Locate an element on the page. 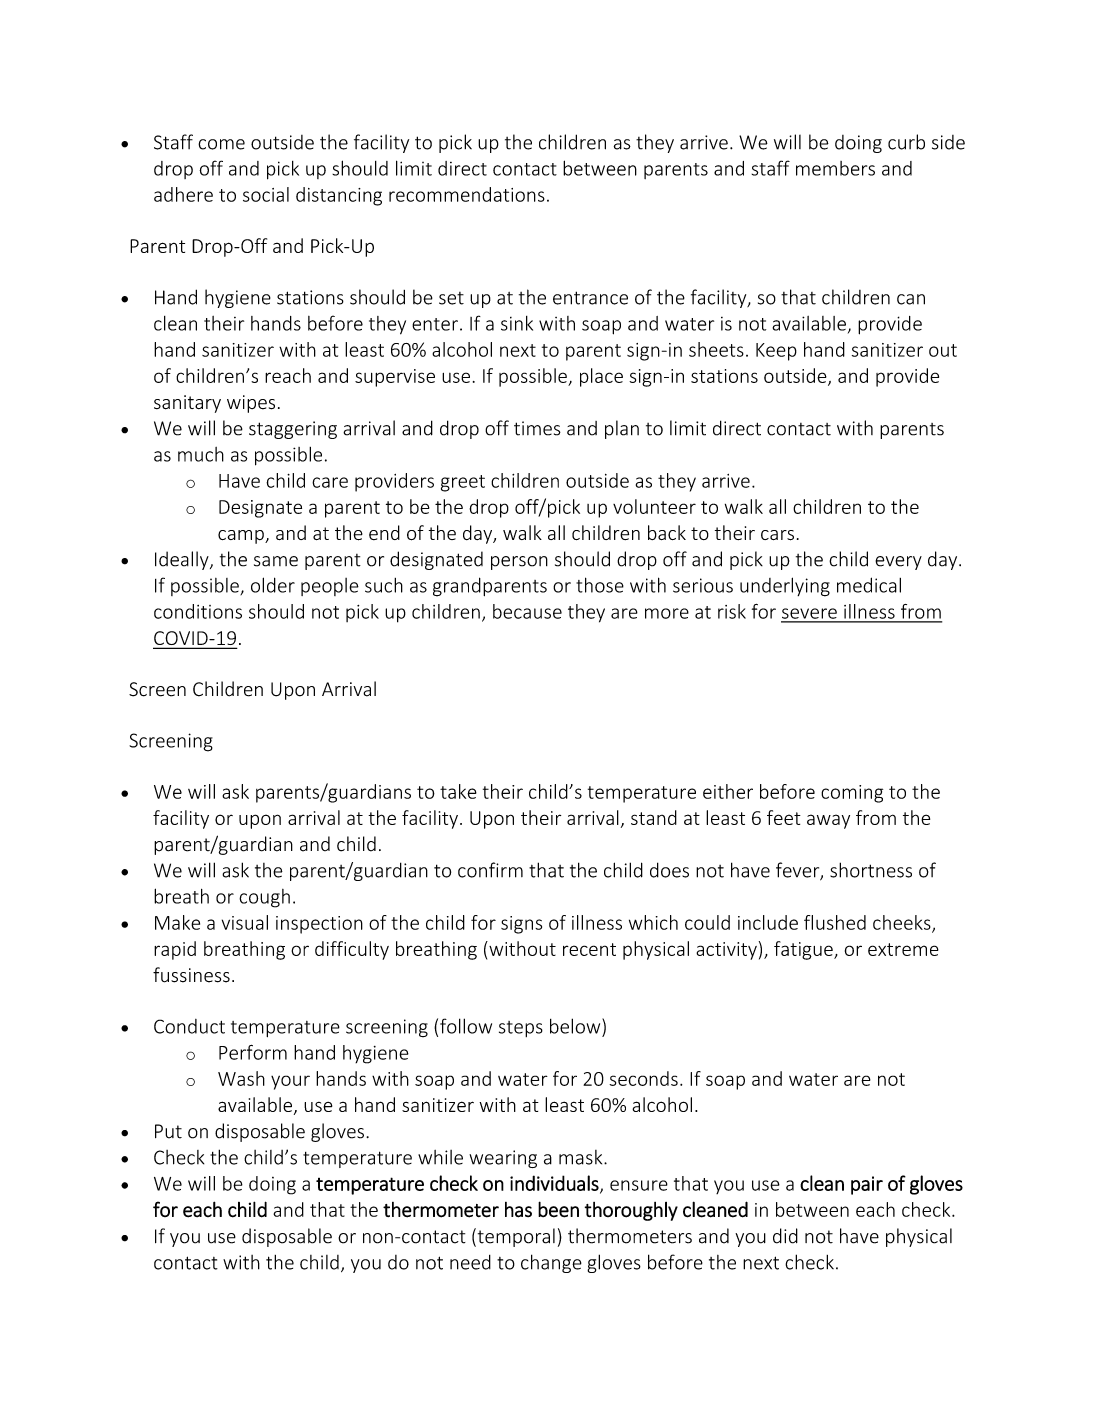 Image resolution: width=1095 pixels, height=1417 pixels. been is located at coordinates (558, 1209).
